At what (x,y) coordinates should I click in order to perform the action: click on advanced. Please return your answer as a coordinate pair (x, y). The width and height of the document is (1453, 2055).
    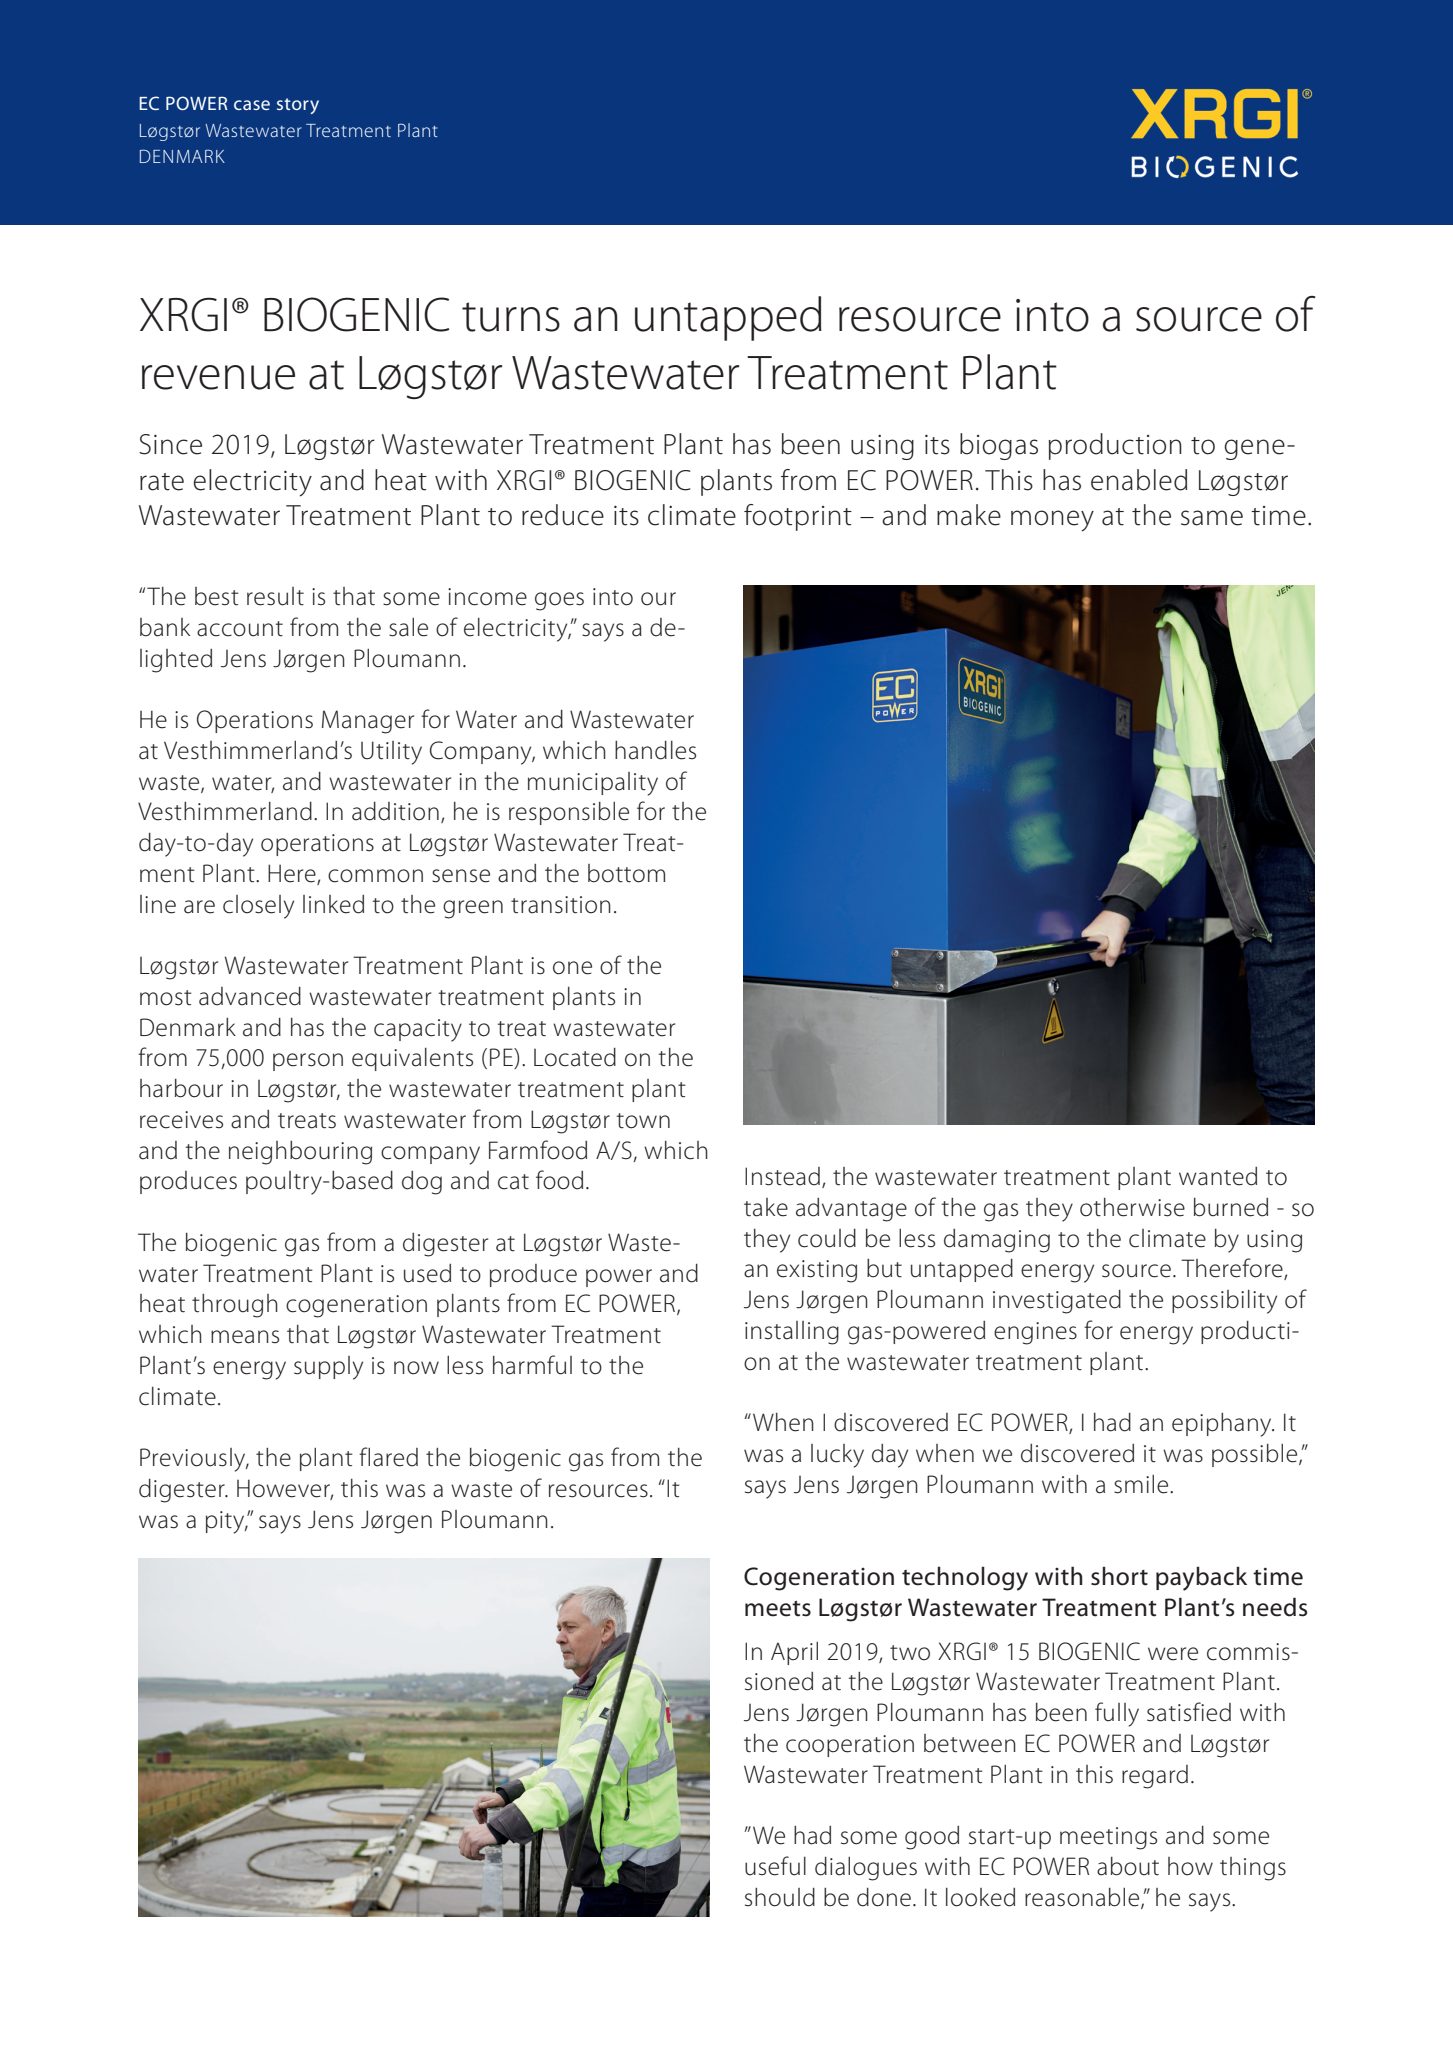
    Looking at the image, I should click on (250, 996).
